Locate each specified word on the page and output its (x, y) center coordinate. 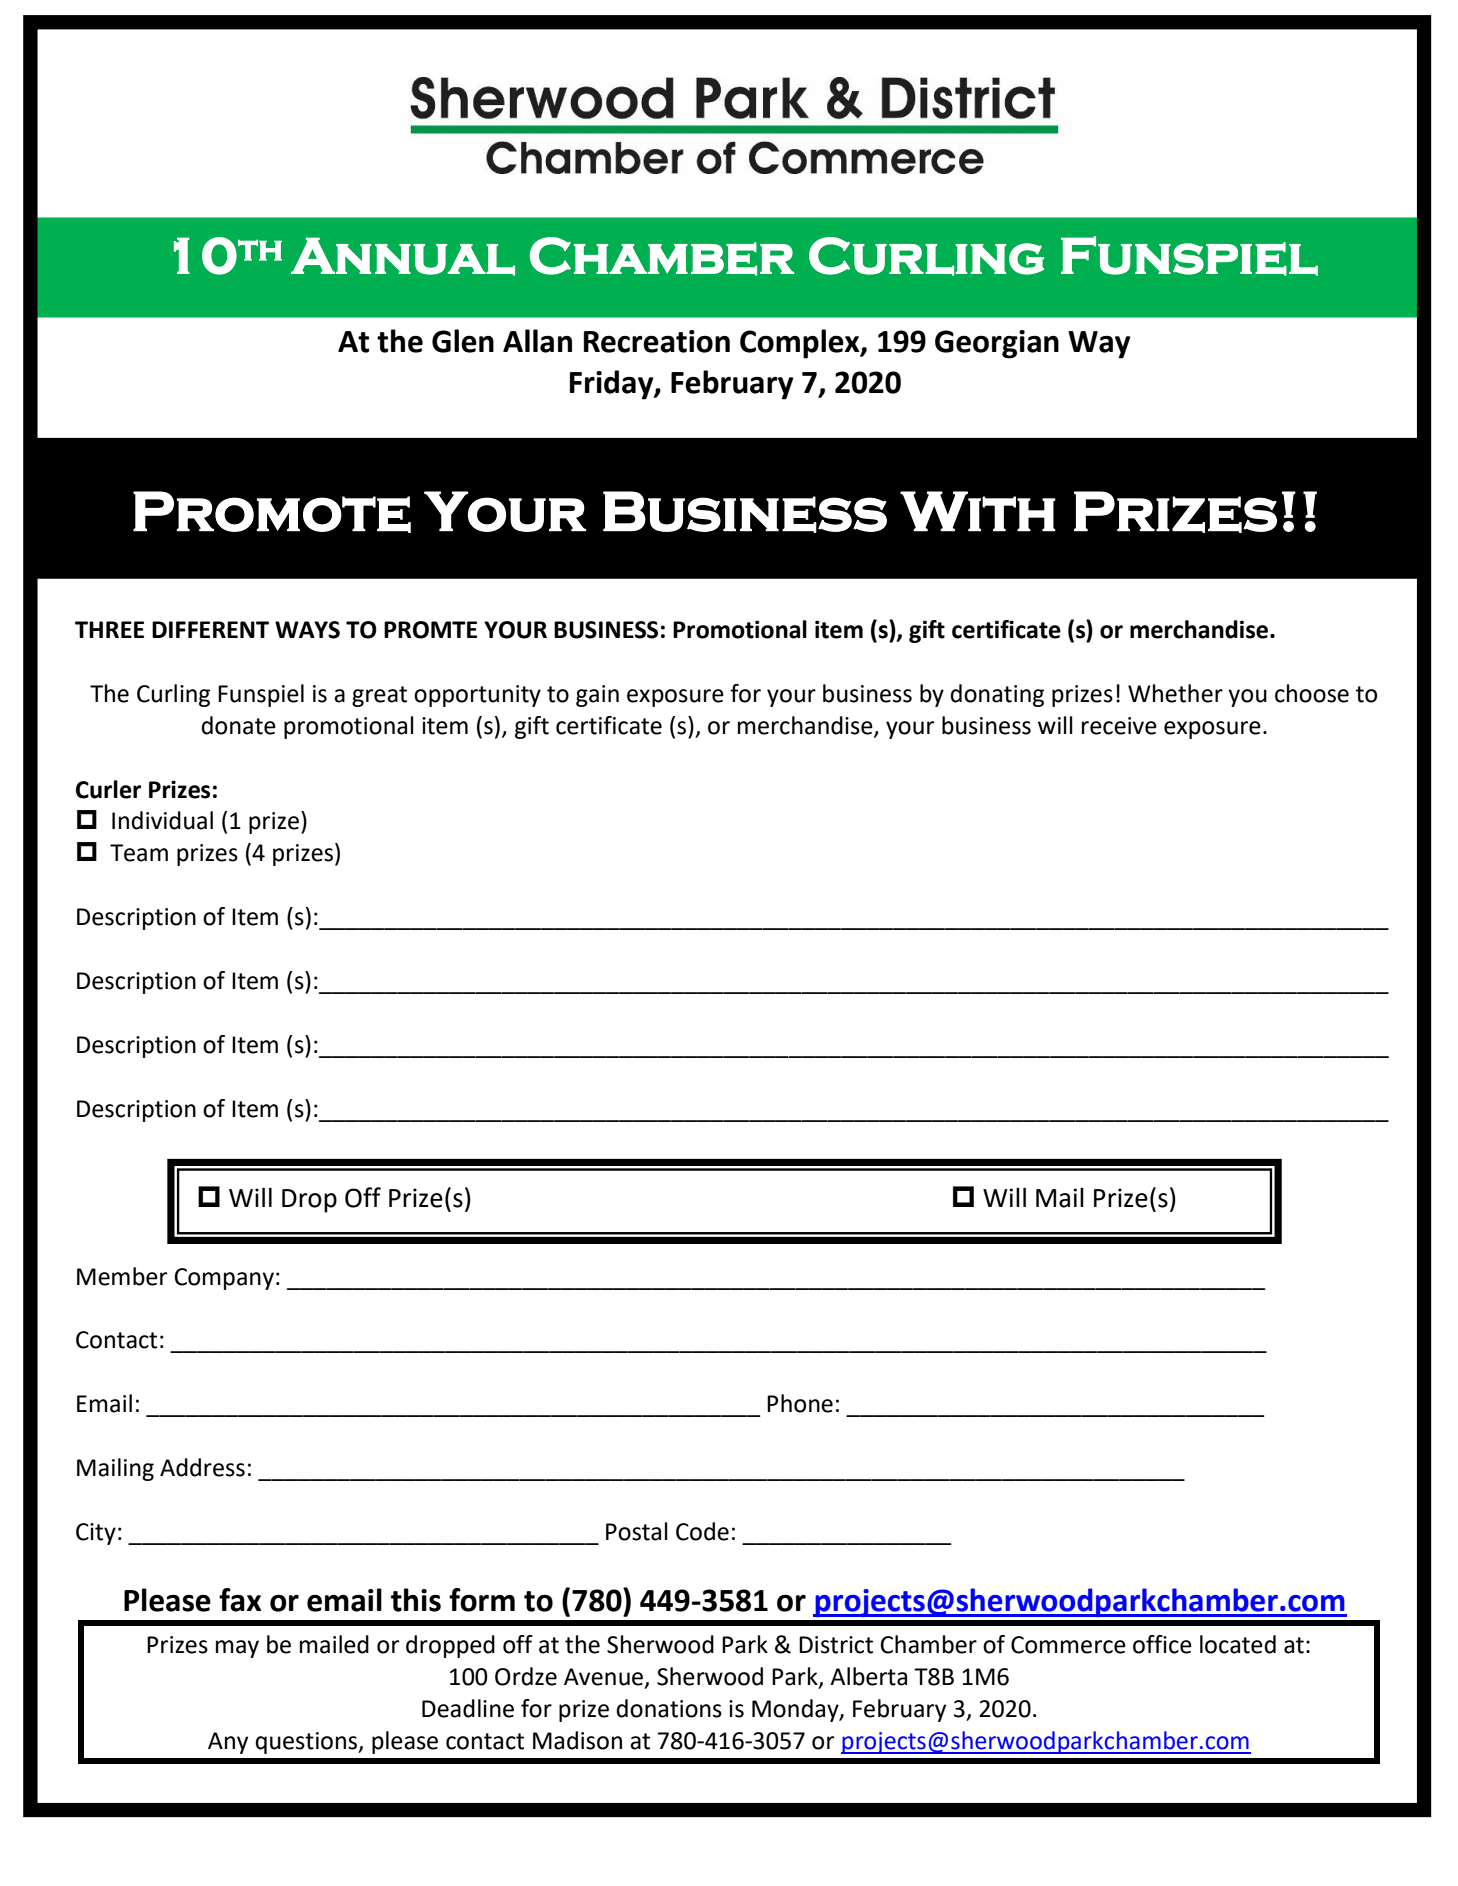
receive (1119, 726)
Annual (403, 256)
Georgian (997, 344)
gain (597, 696)
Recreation (657, 341)
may (237, 1649)
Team (139, 853)
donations (669, 1708)
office (1162, 1644)
